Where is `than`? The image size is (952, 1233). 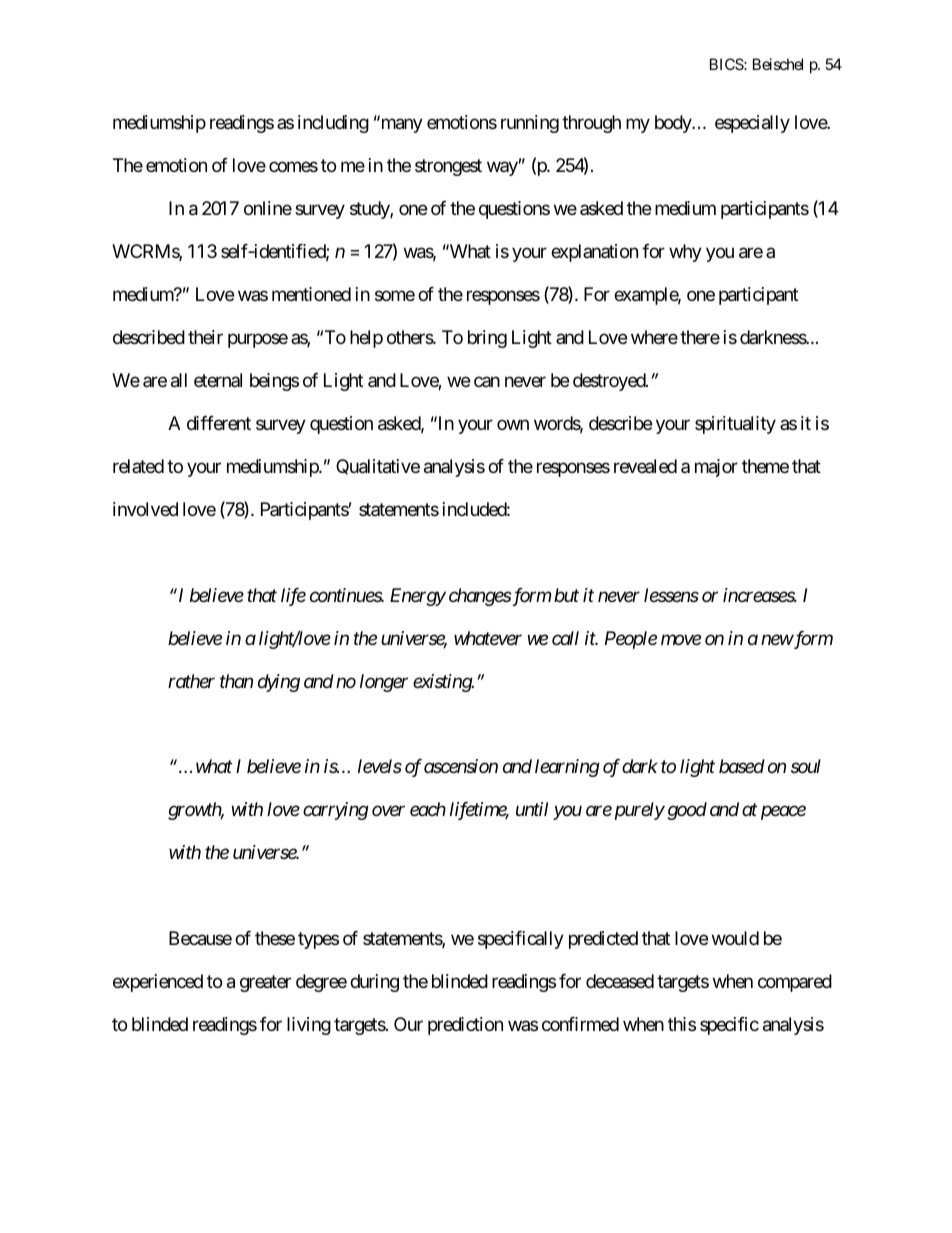
than is located at coordinates (236, 681).
